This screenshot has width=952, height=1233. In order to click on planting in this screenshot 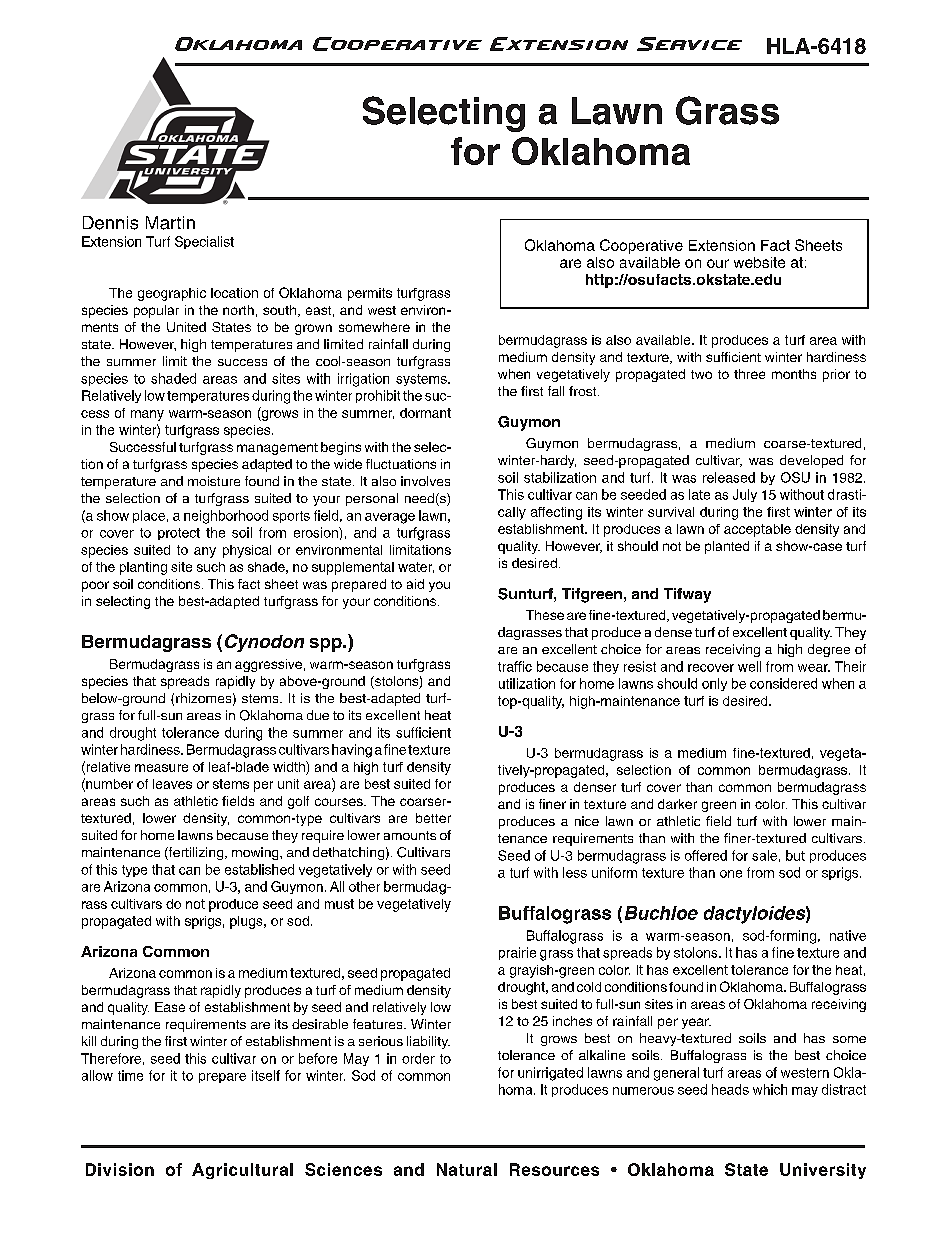, I will do `click(143, 568)`.
